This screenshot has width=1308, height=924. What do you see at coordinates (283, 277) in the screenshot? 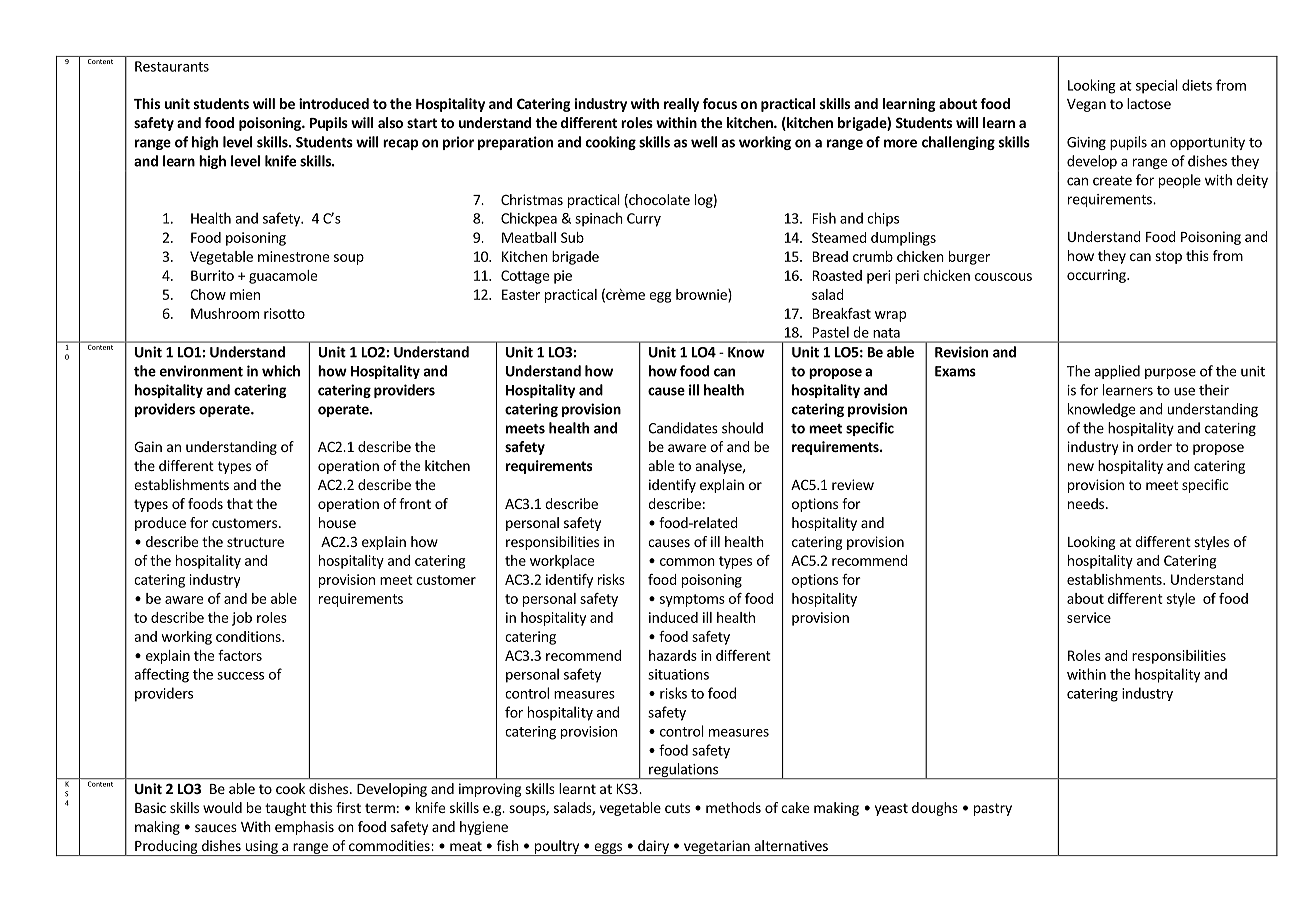
I see `guacamole` at bounding box center [283, 277].
